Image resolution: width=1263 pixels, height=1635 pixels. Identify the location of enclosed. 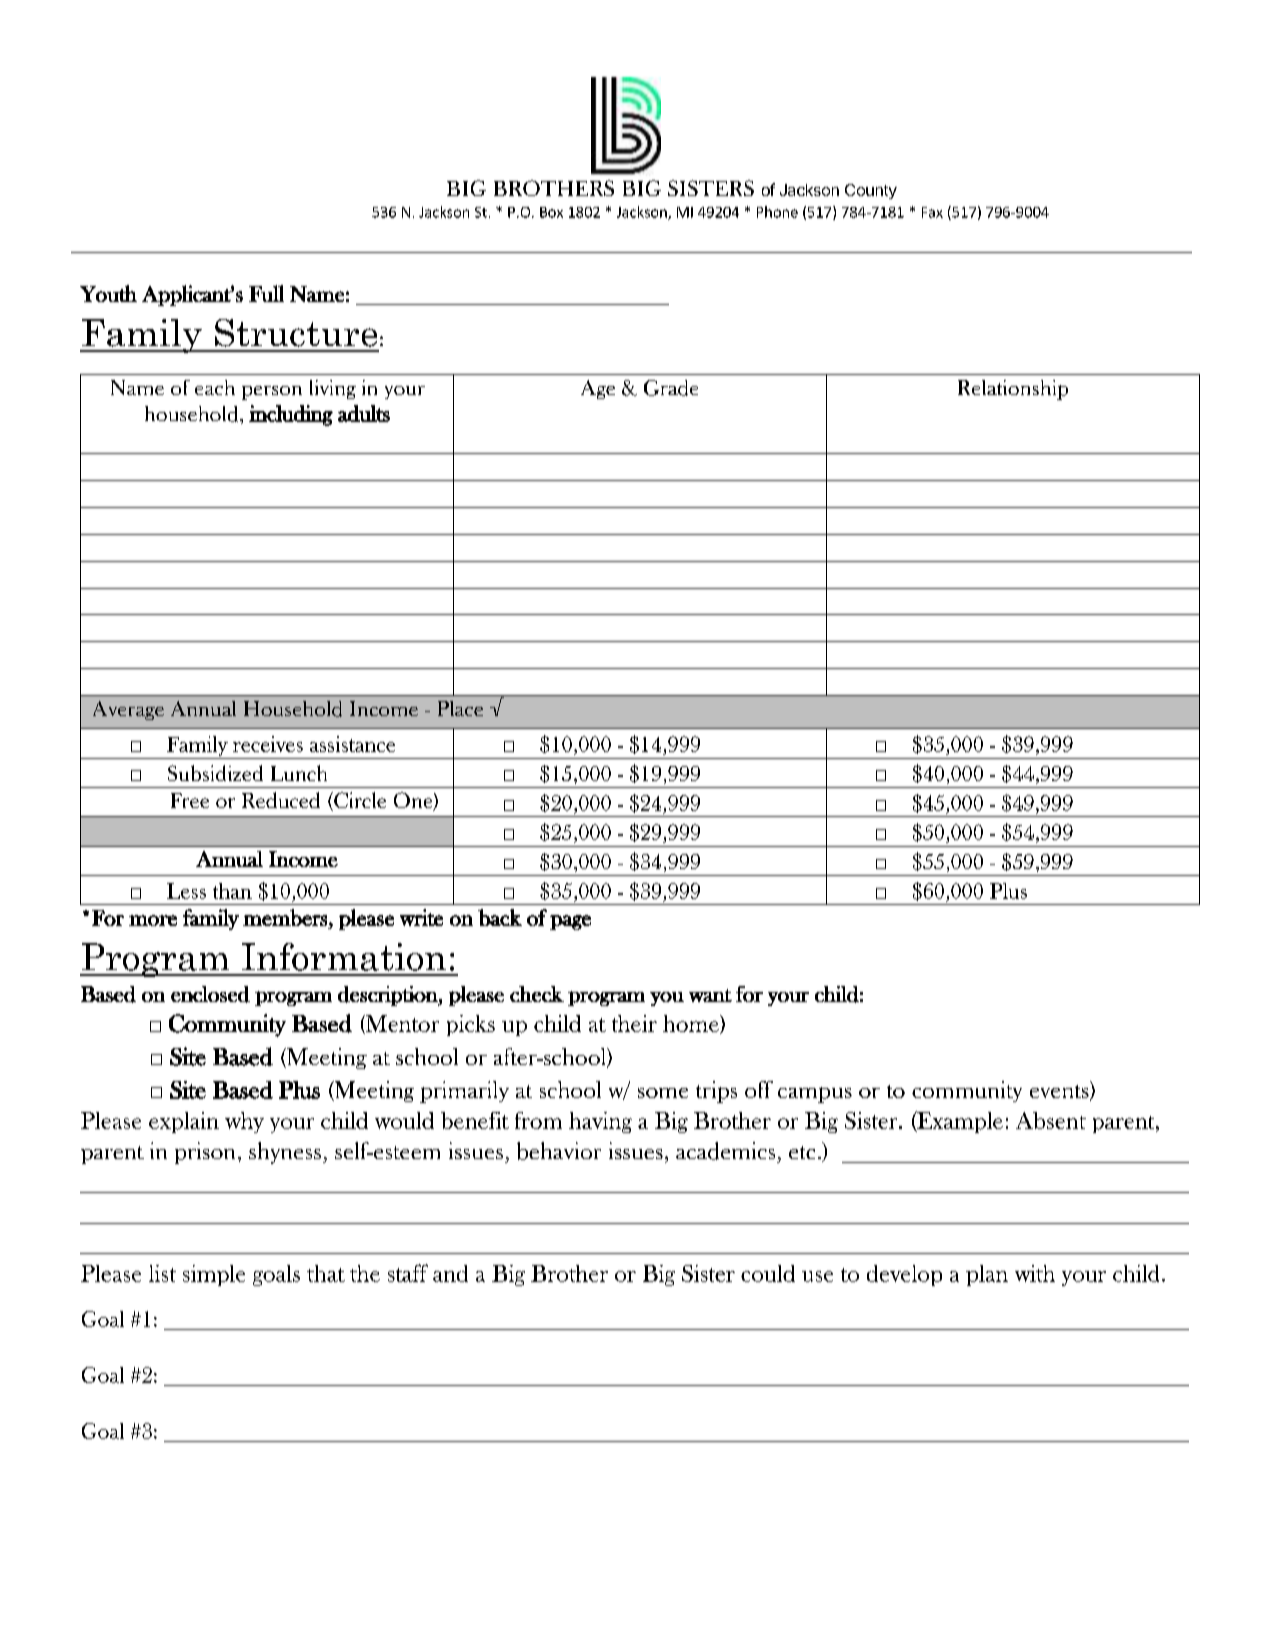
(210, 994).
